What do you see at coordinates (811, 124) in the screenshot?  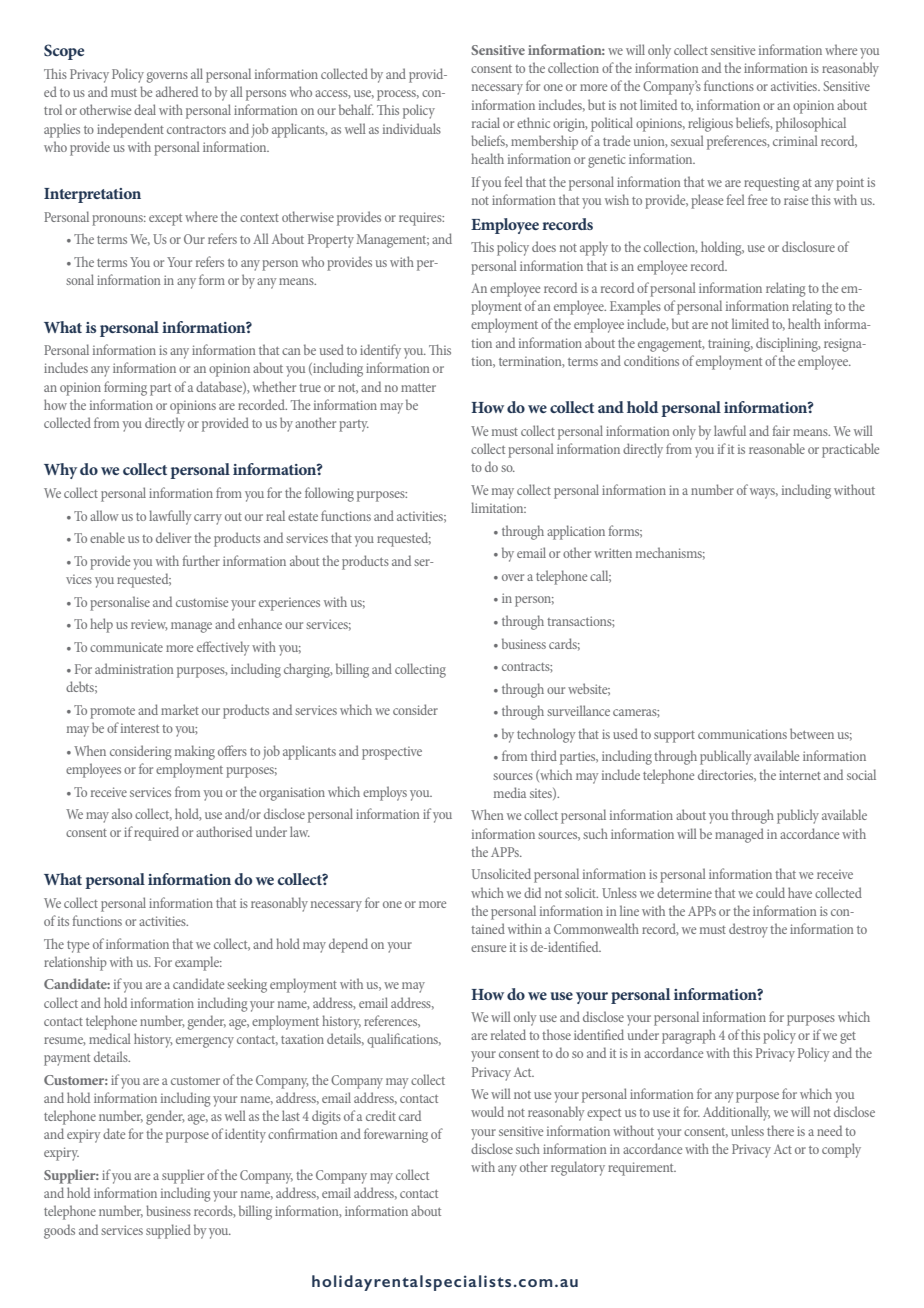 I see `philosophical` at bounding box center [811, 124].
